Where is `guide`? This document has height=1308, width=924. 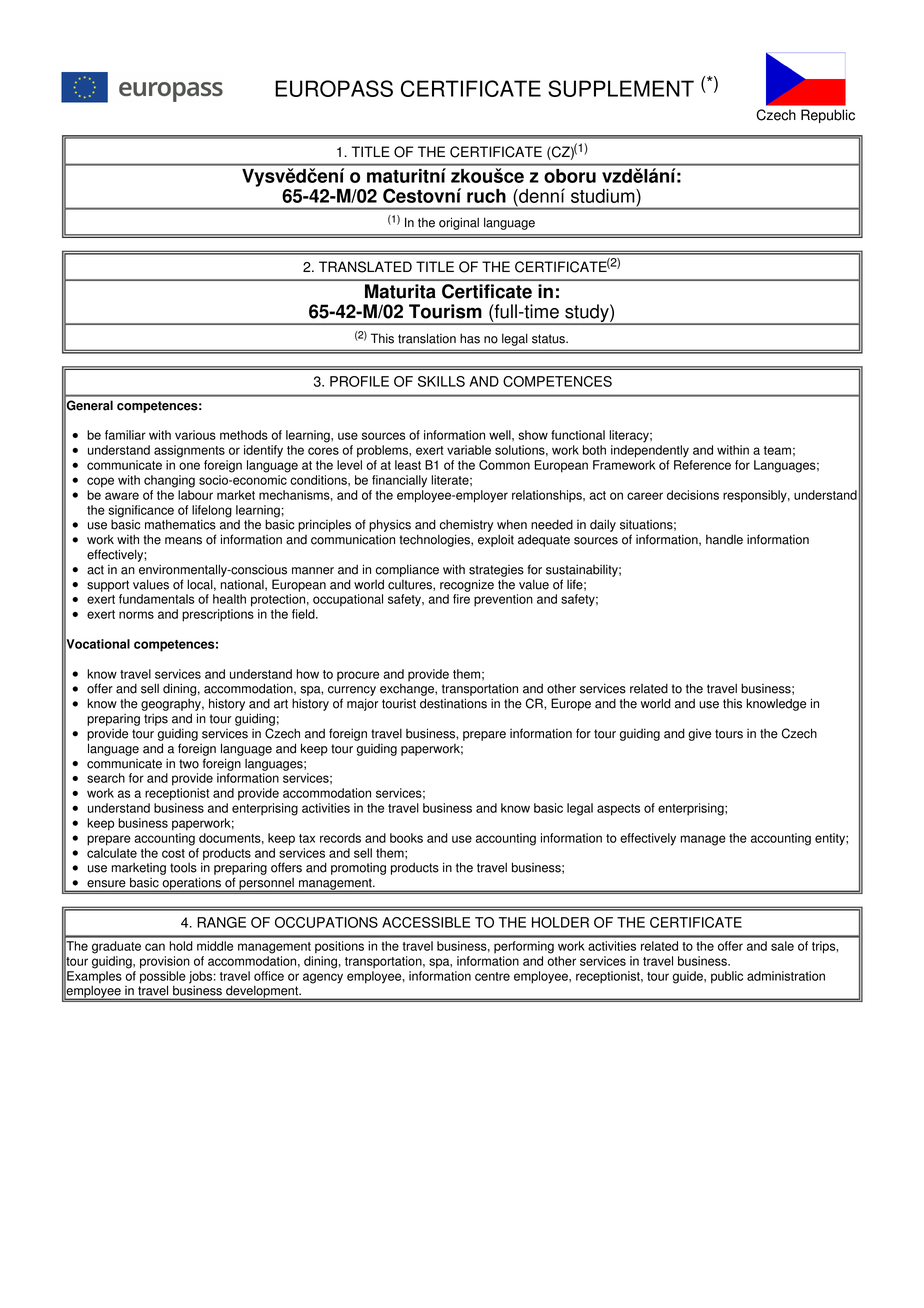
guide is located at coordinates (689, 977).
